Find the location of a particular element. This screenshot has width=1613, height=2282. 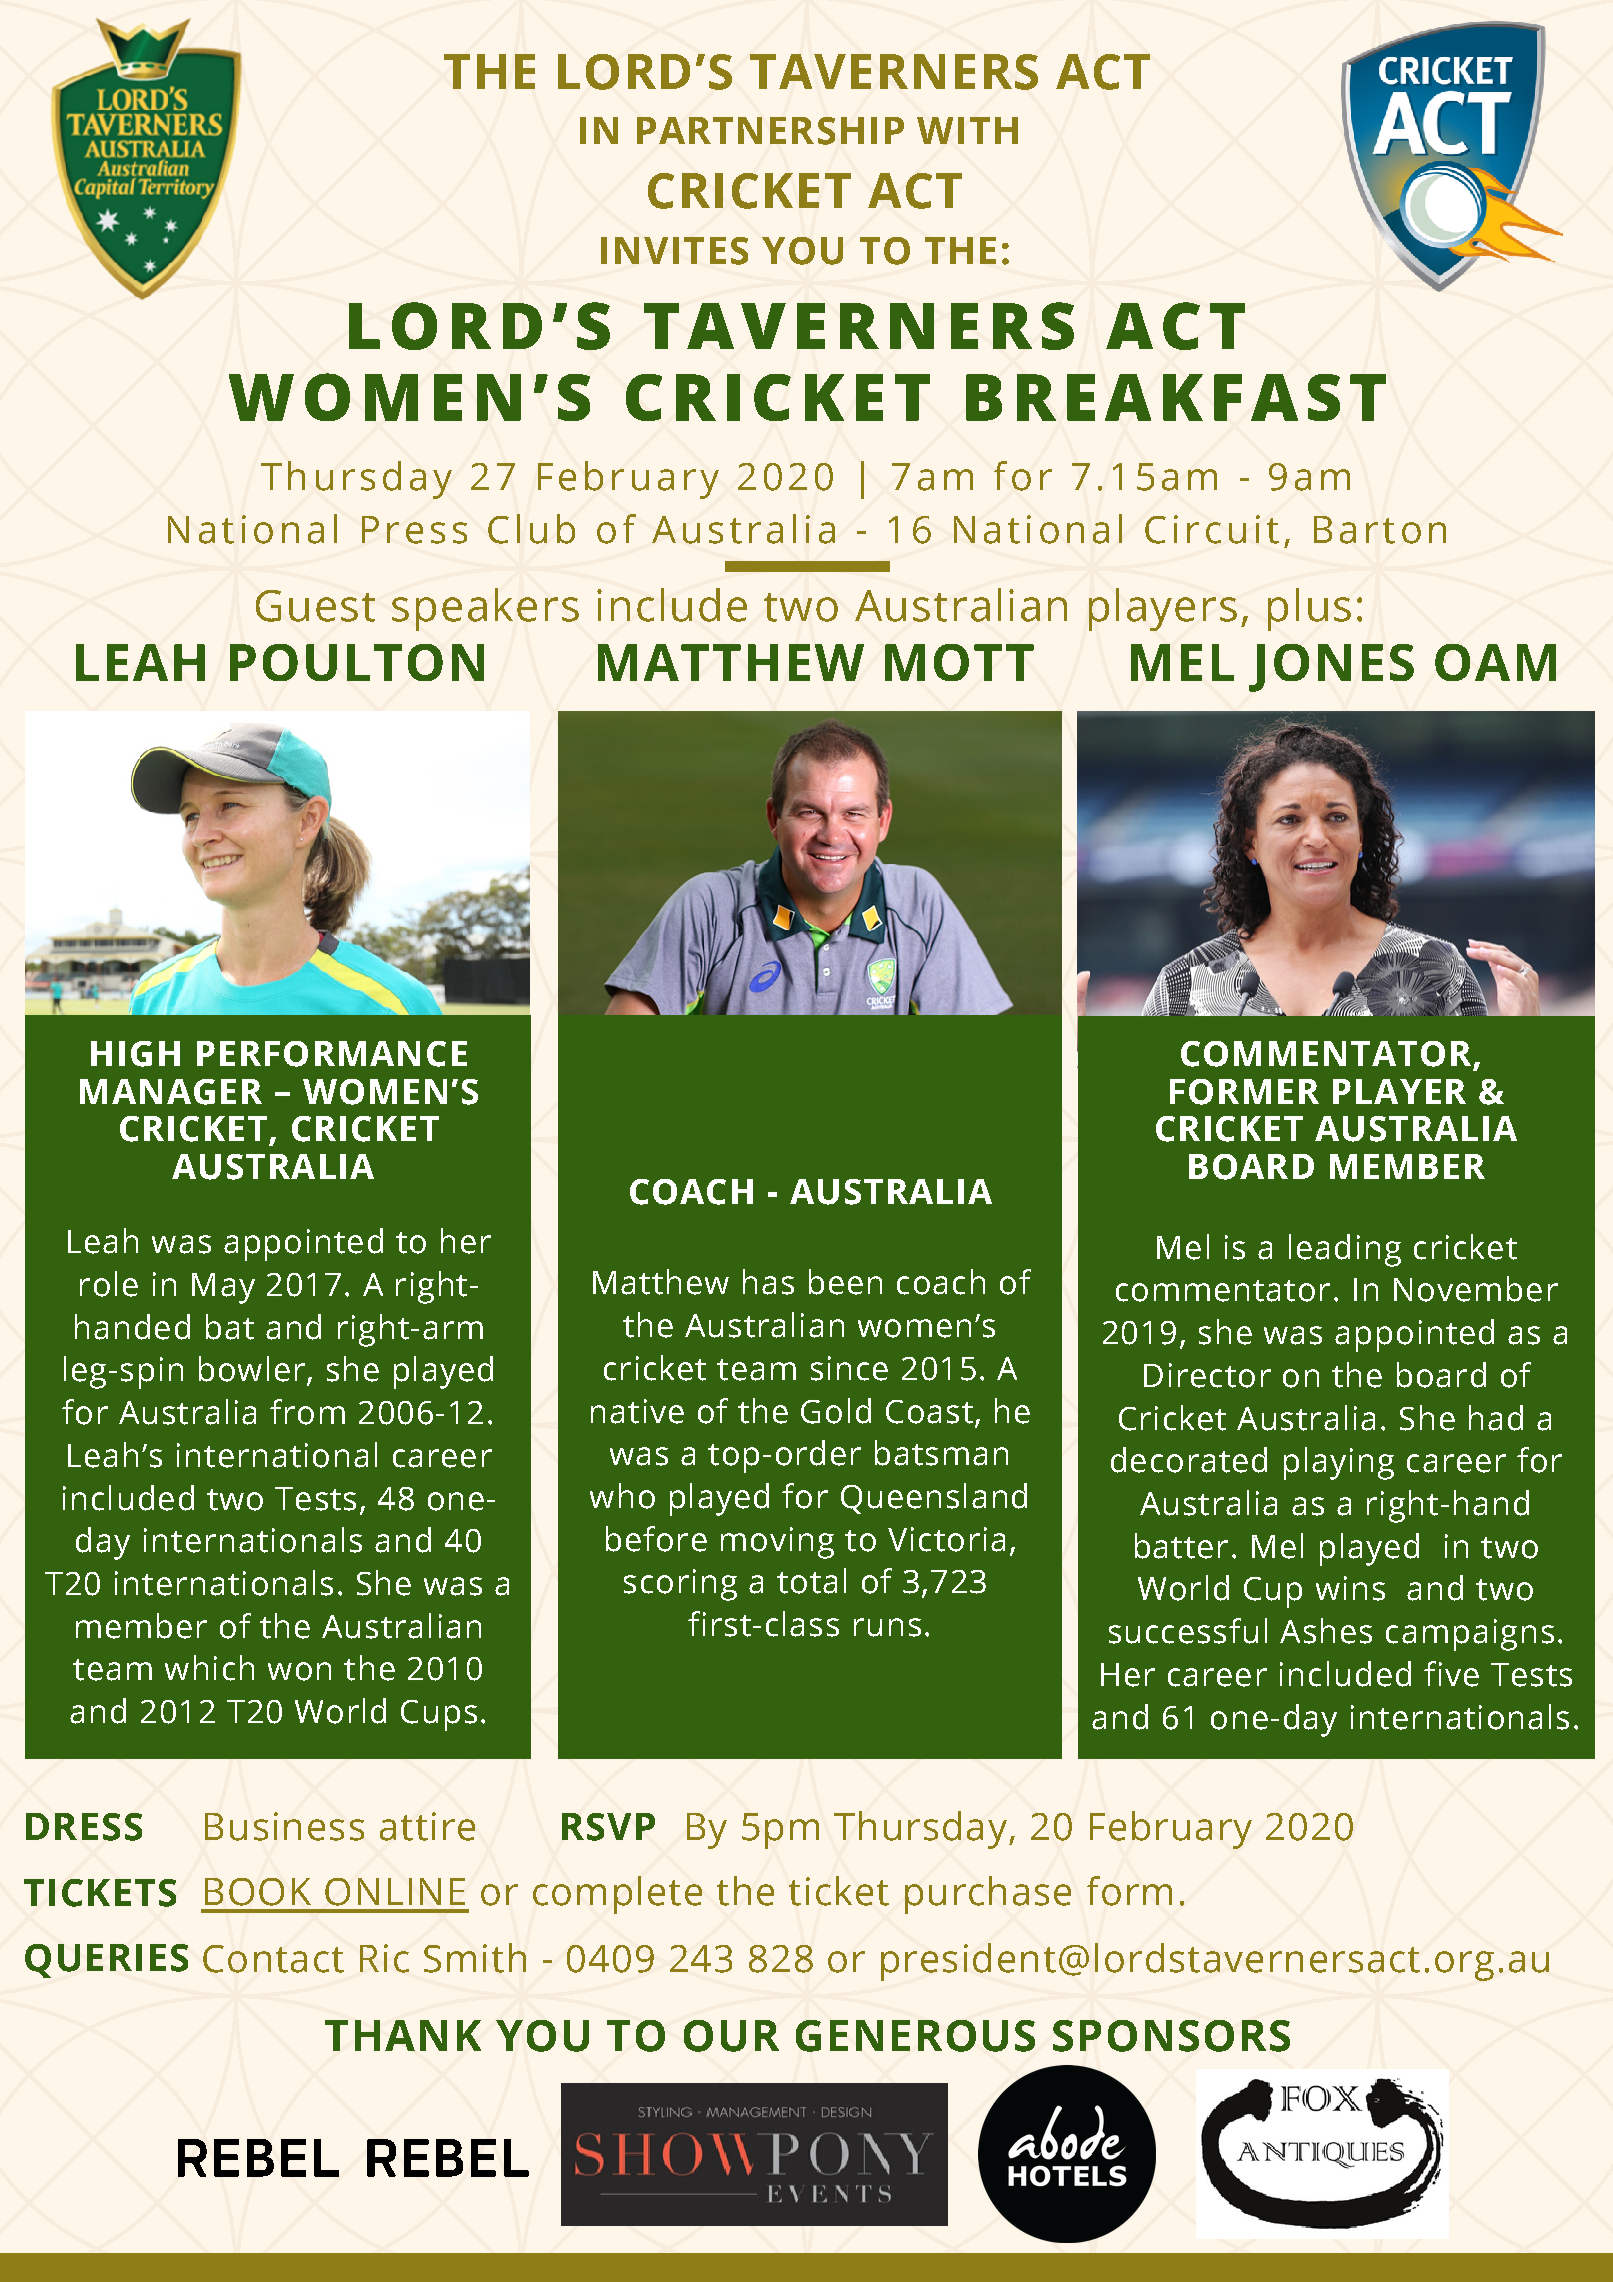

been is located at coordinates (845, 1282).
